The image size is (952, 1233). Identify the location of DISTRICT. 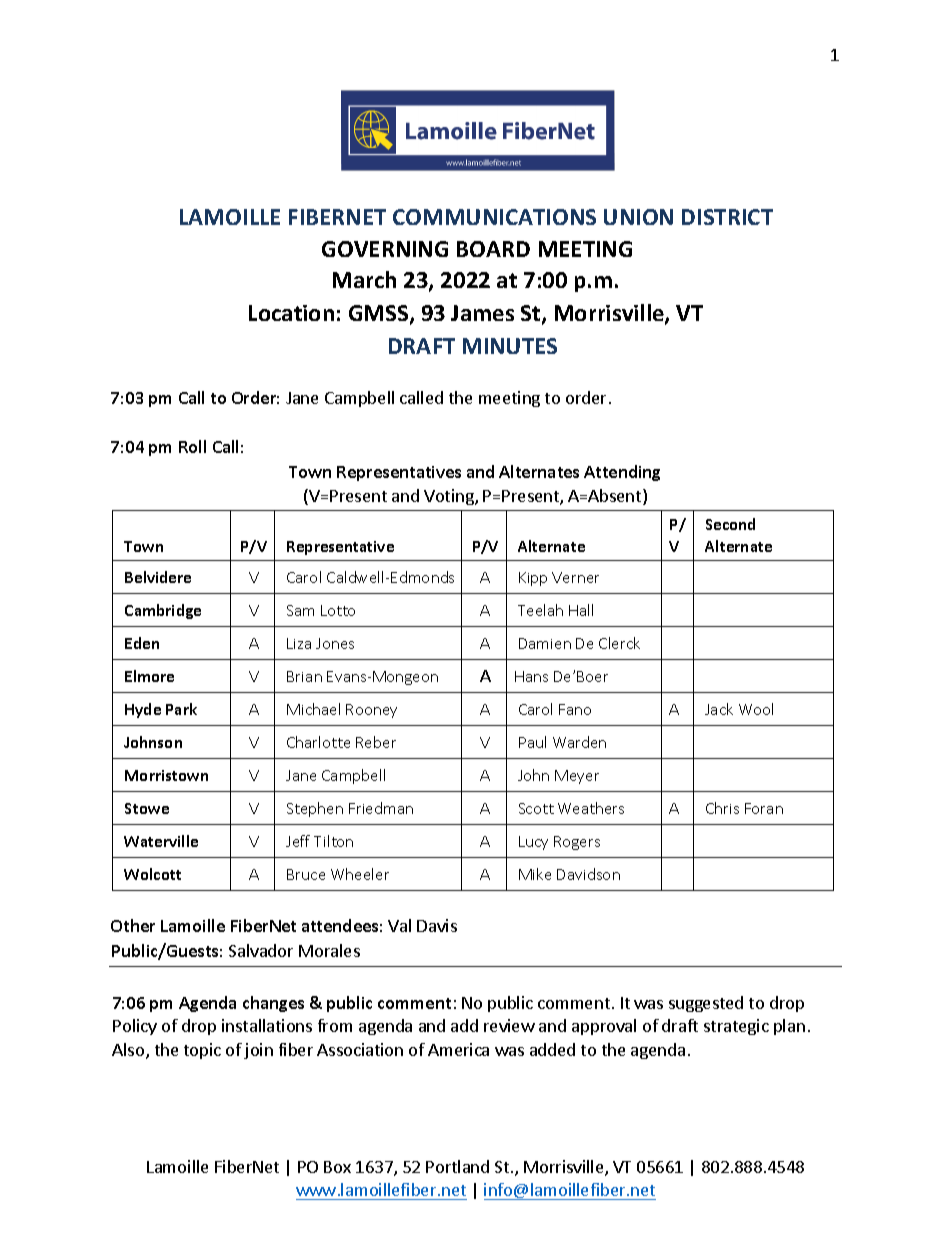
(727, 217).
